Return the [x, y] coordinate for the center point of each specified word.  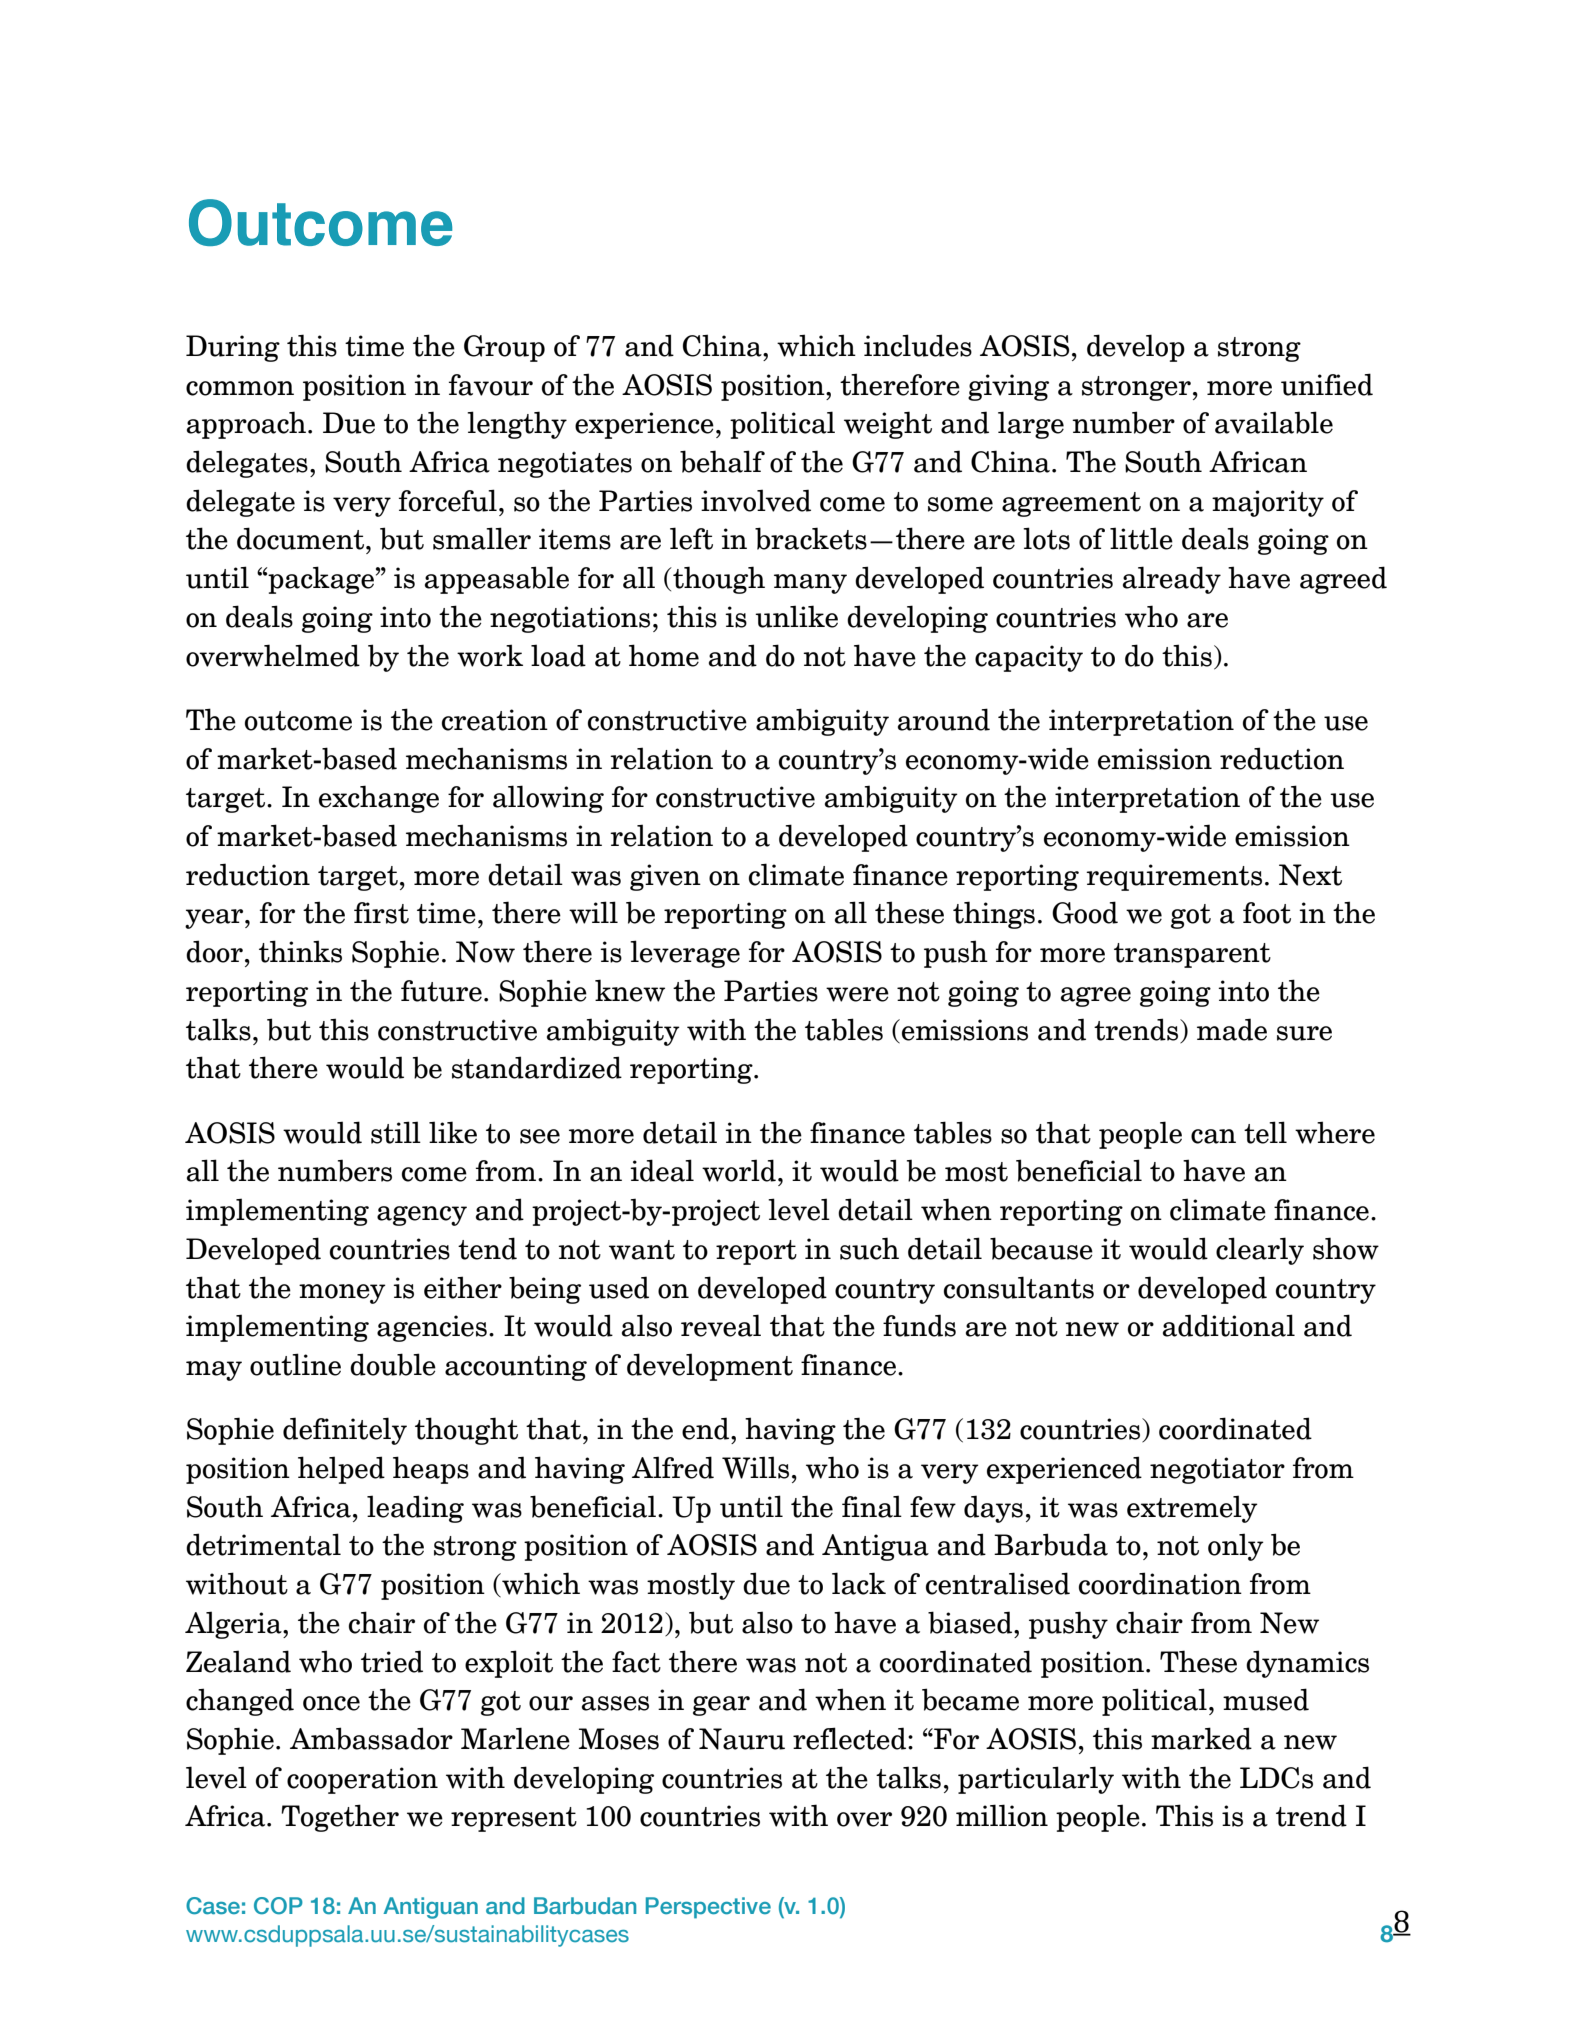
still [396, 1132]
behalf [722, 461]
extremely [1192, 1509]
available [1274, 422]
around [944, 719]
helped [341, 1470]
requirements [1174, 877]
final [872, 1506]
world [739, 1170]
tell [1265, 1132]
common [240, 388]
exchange [379, 799]
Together [340, 1818]
